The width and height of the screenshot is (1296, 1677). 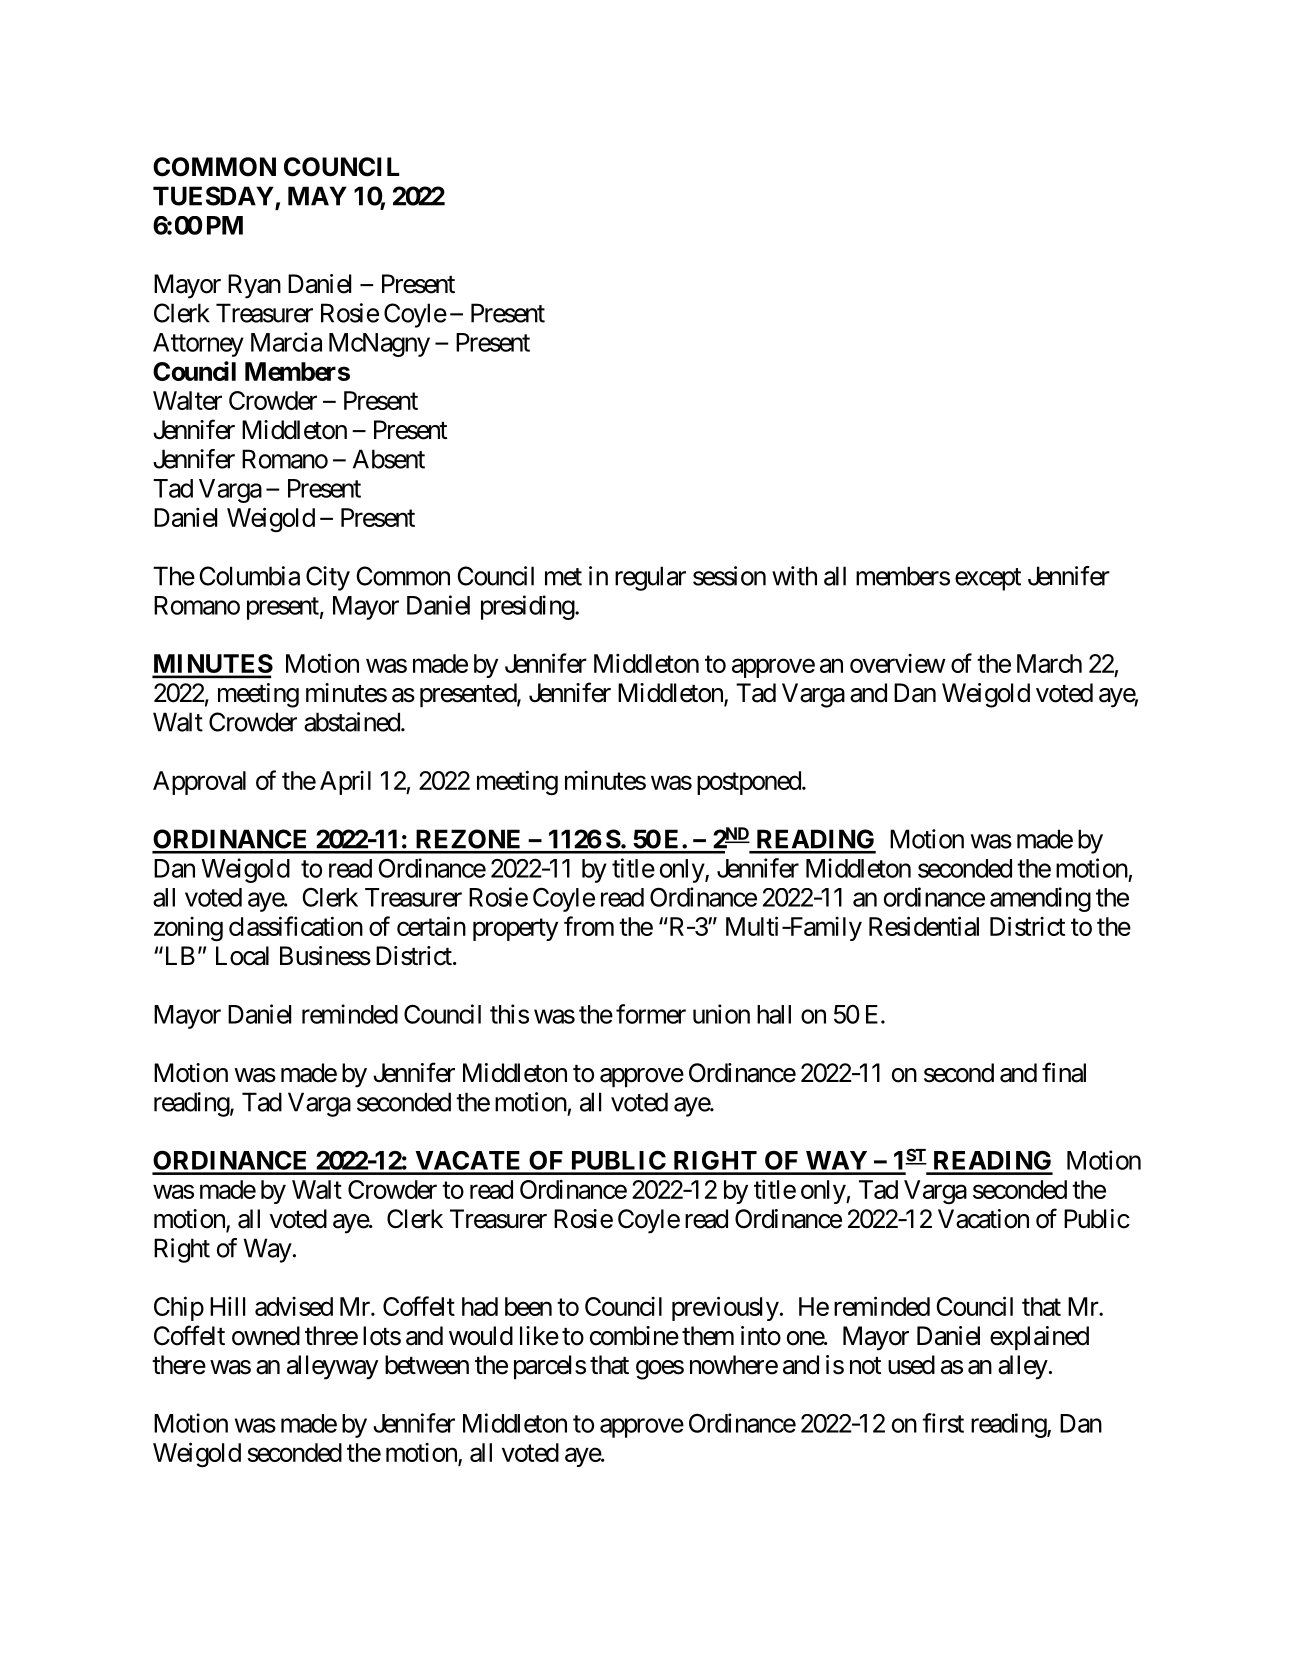 What do you see at coordinates (1064, 1072) in the screenshot?
I see `final` at bounding box center [1064, 1072].
